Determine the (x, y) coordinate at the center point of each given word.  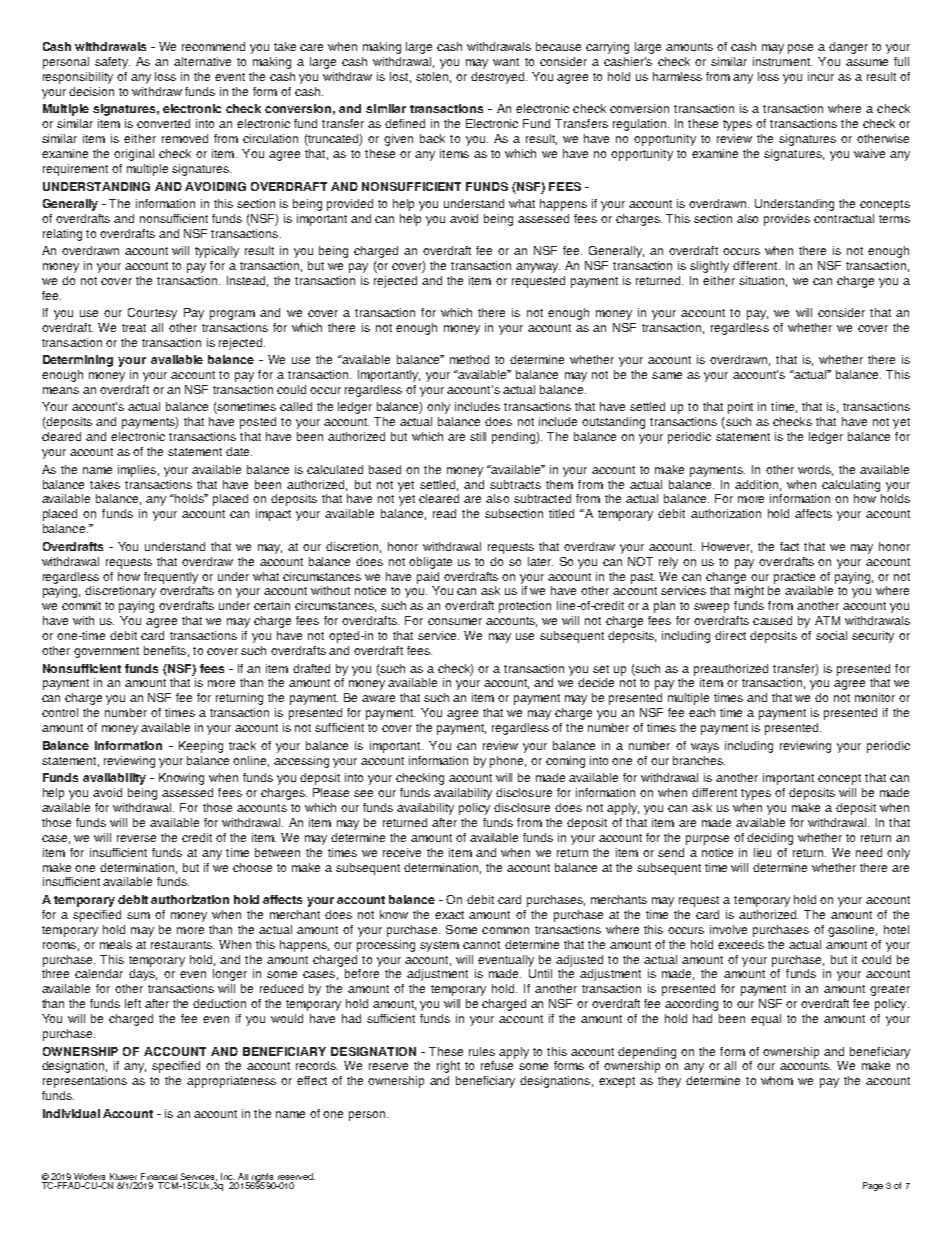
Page (873, 1186)
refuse (497, 1065)
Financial (159, 1176)
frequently (171, 578)
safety (112, 63)
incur (821, 76)
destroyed (499, 78)
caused (772, 620)
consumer (455, 621)
